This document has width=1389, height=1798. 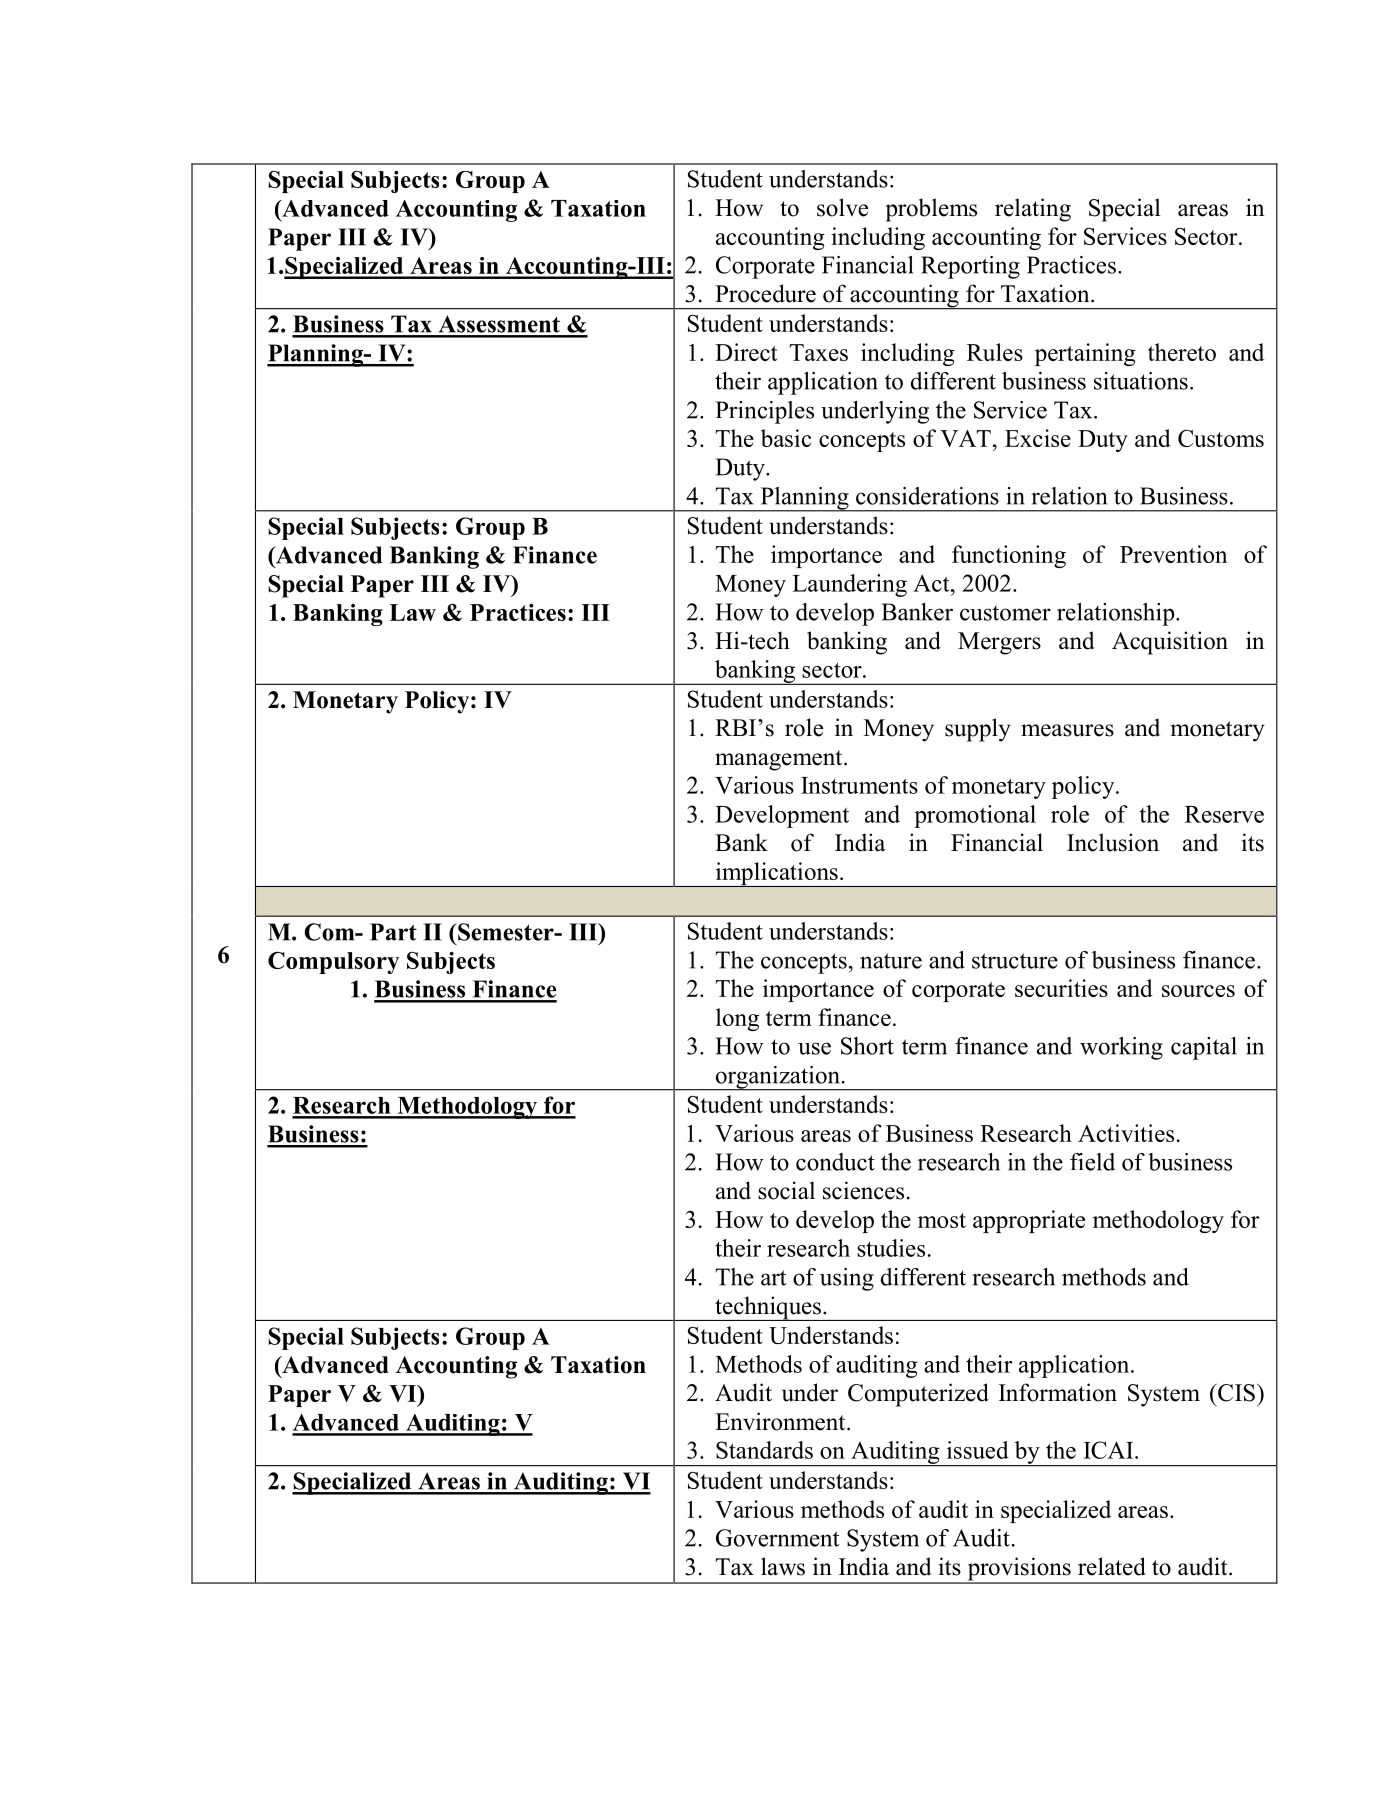 I want to click on Compulsory, so click(x=333, y=962).
